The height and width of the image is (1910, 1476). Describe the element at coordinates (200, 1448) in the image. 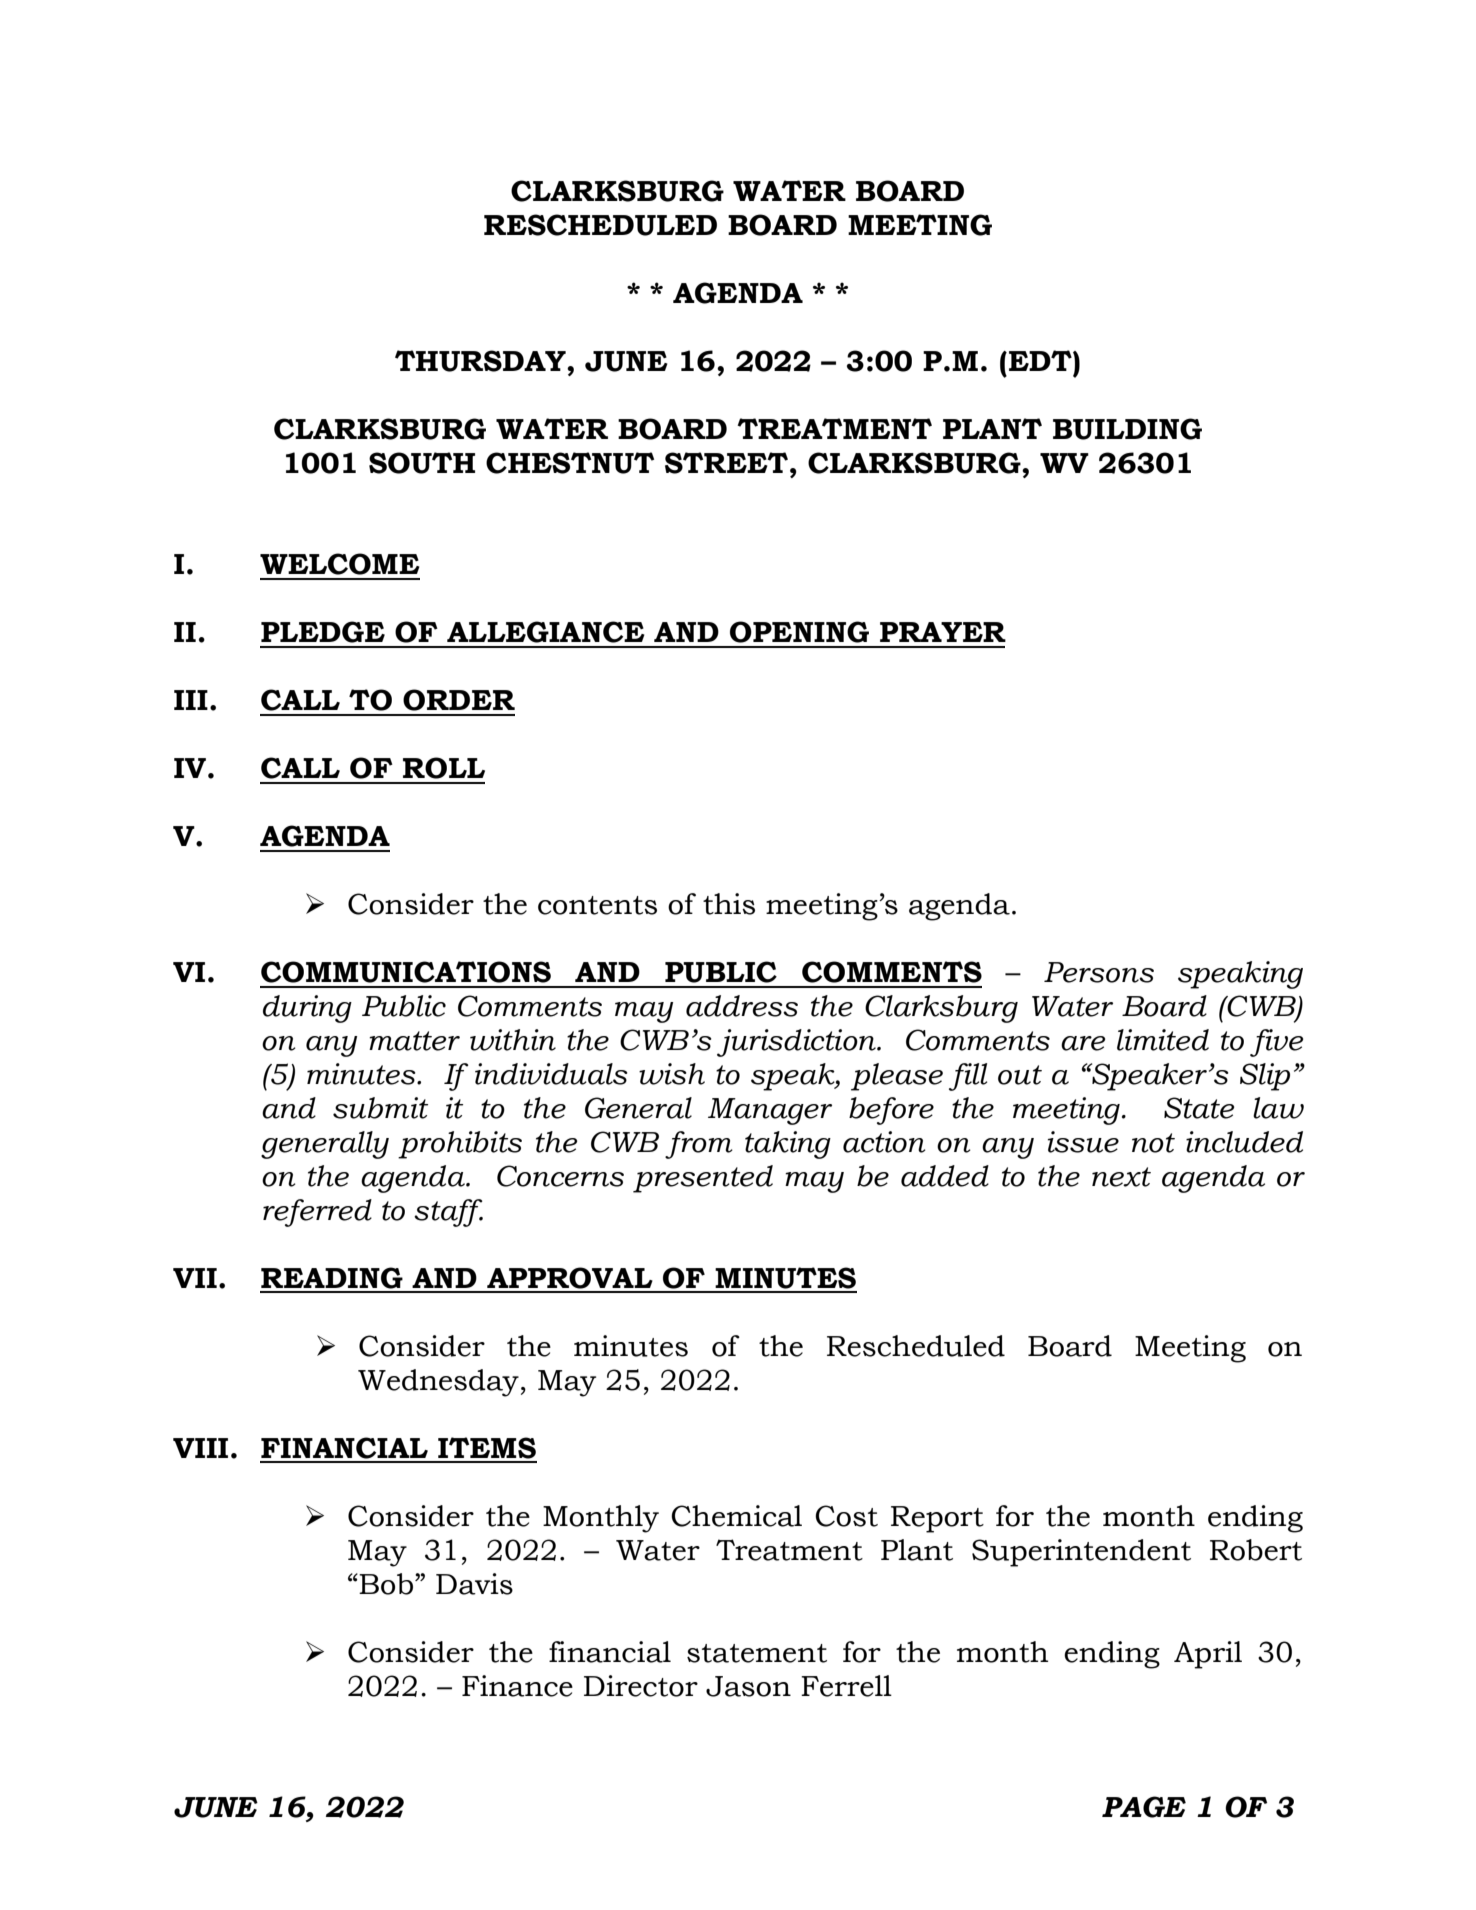

I see `VIII` at that location.
